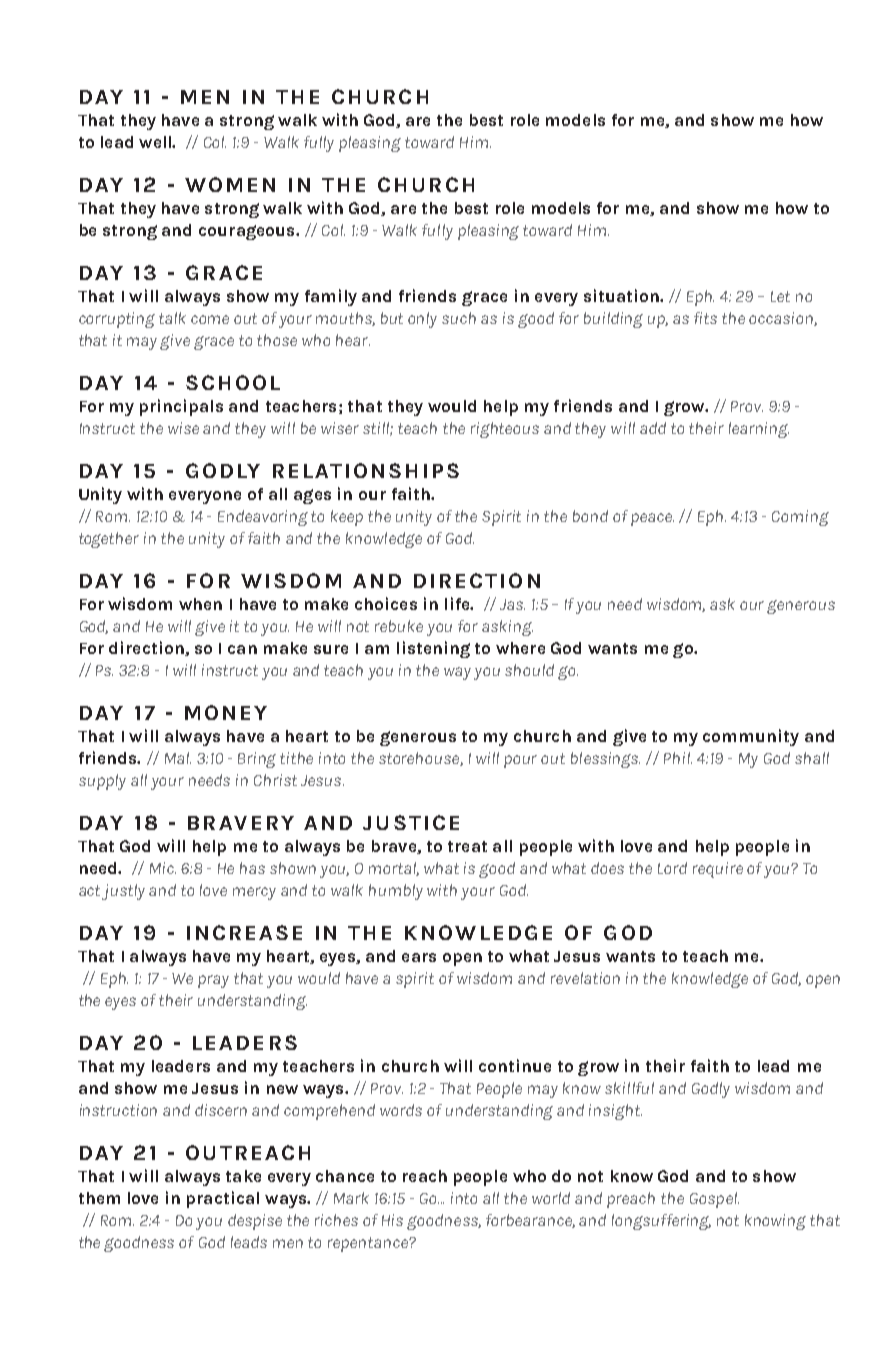 The width and height of the image is (896, 1372). I want to click on Phil, so click(678, 758).
